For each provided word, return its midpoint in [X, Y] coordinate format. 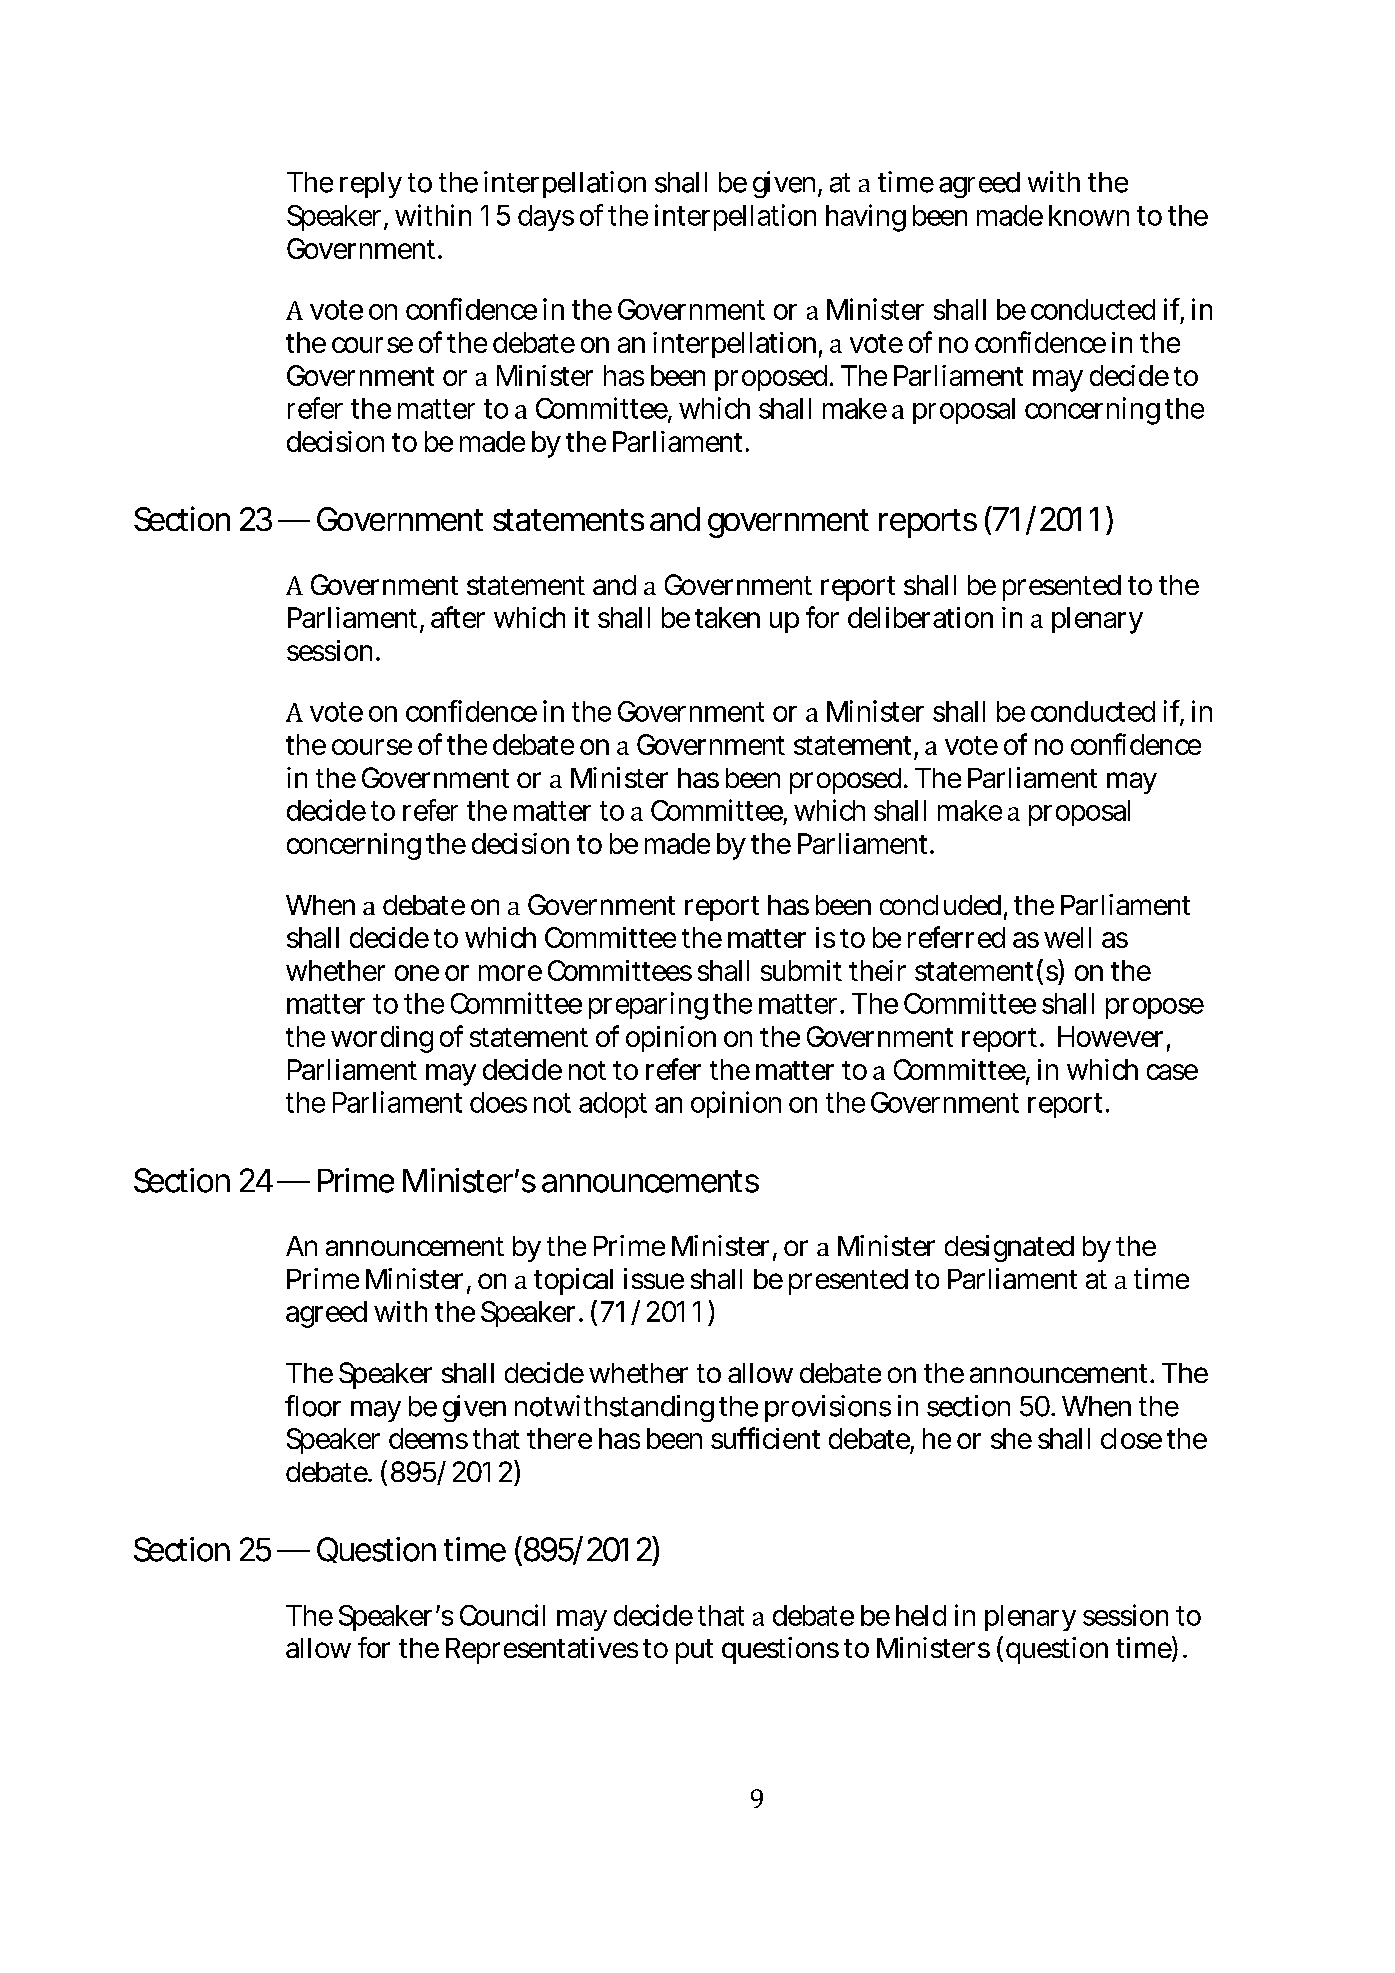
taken [727, 617]
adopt [613, 1105]
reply [371, 185]
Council [502, 1615]
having [866, 218]
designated [1009, 1248]
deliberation [920, 617]
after [458, 617]
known [1089, 215]
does [498, 1102]
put [694, 1651]
